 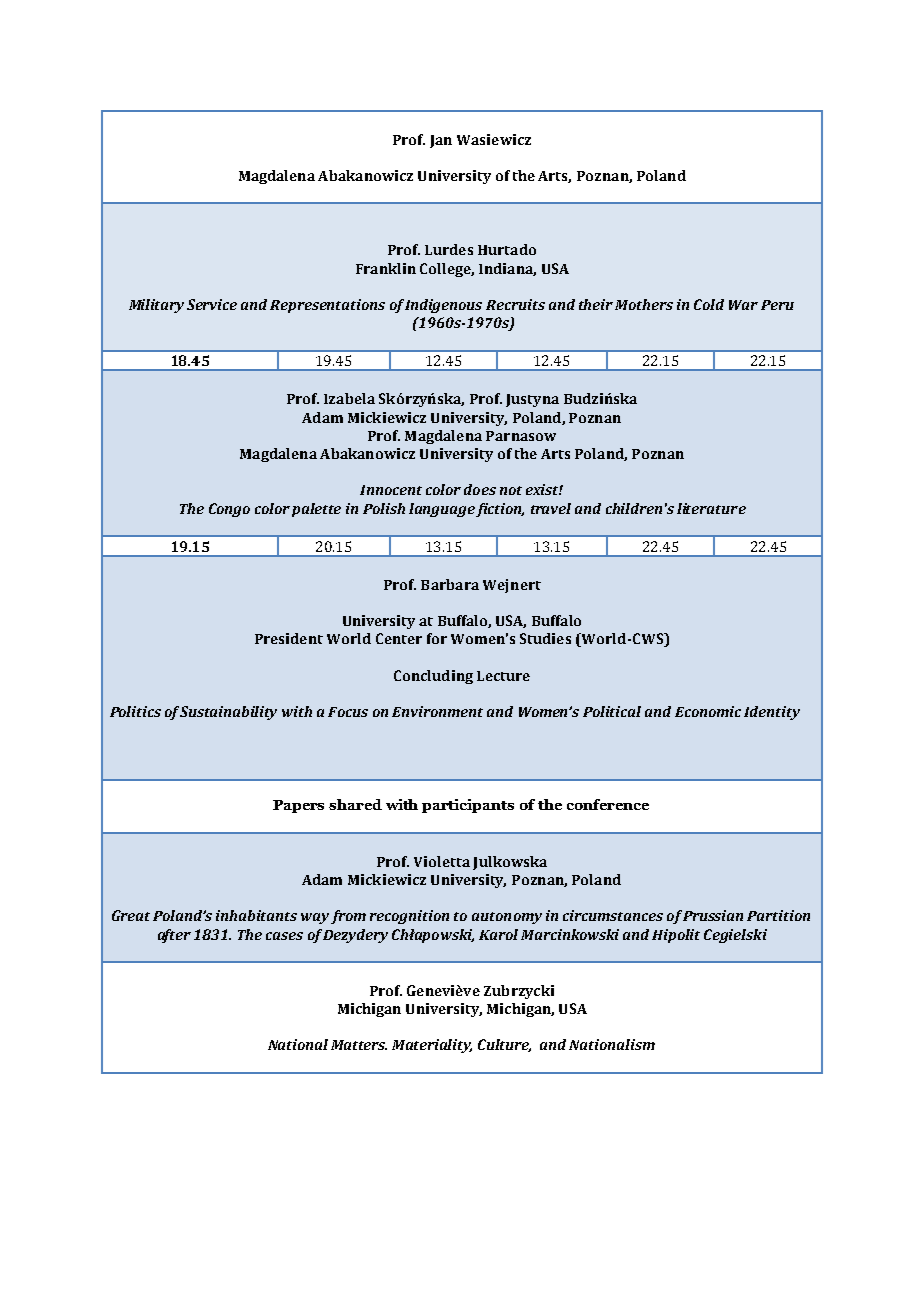 I want to click on Barbara, so click(x=450, y=584).
